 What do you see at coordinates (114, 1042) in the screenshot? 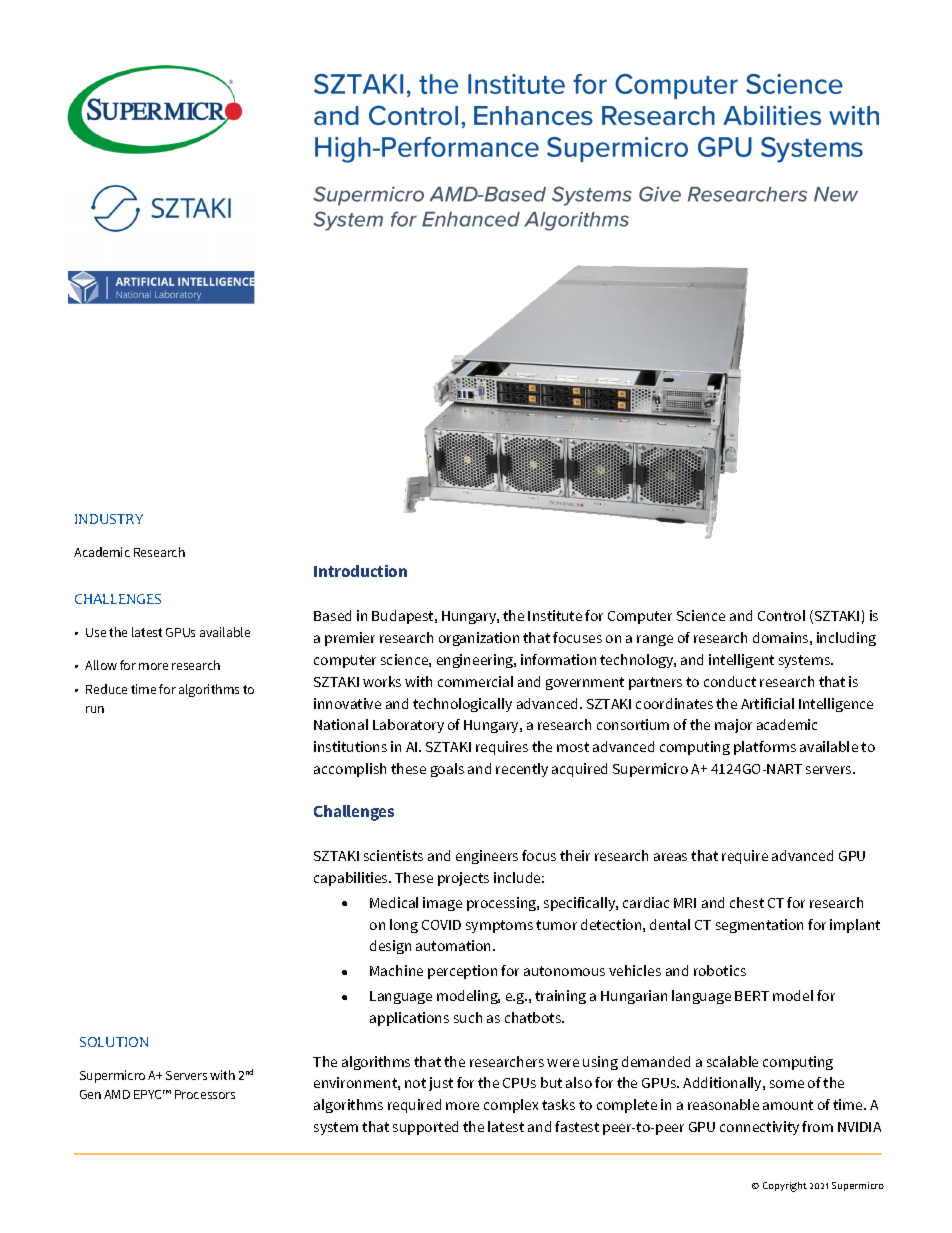
I see `SOLUTION` at bounding box center [114, 1042].
